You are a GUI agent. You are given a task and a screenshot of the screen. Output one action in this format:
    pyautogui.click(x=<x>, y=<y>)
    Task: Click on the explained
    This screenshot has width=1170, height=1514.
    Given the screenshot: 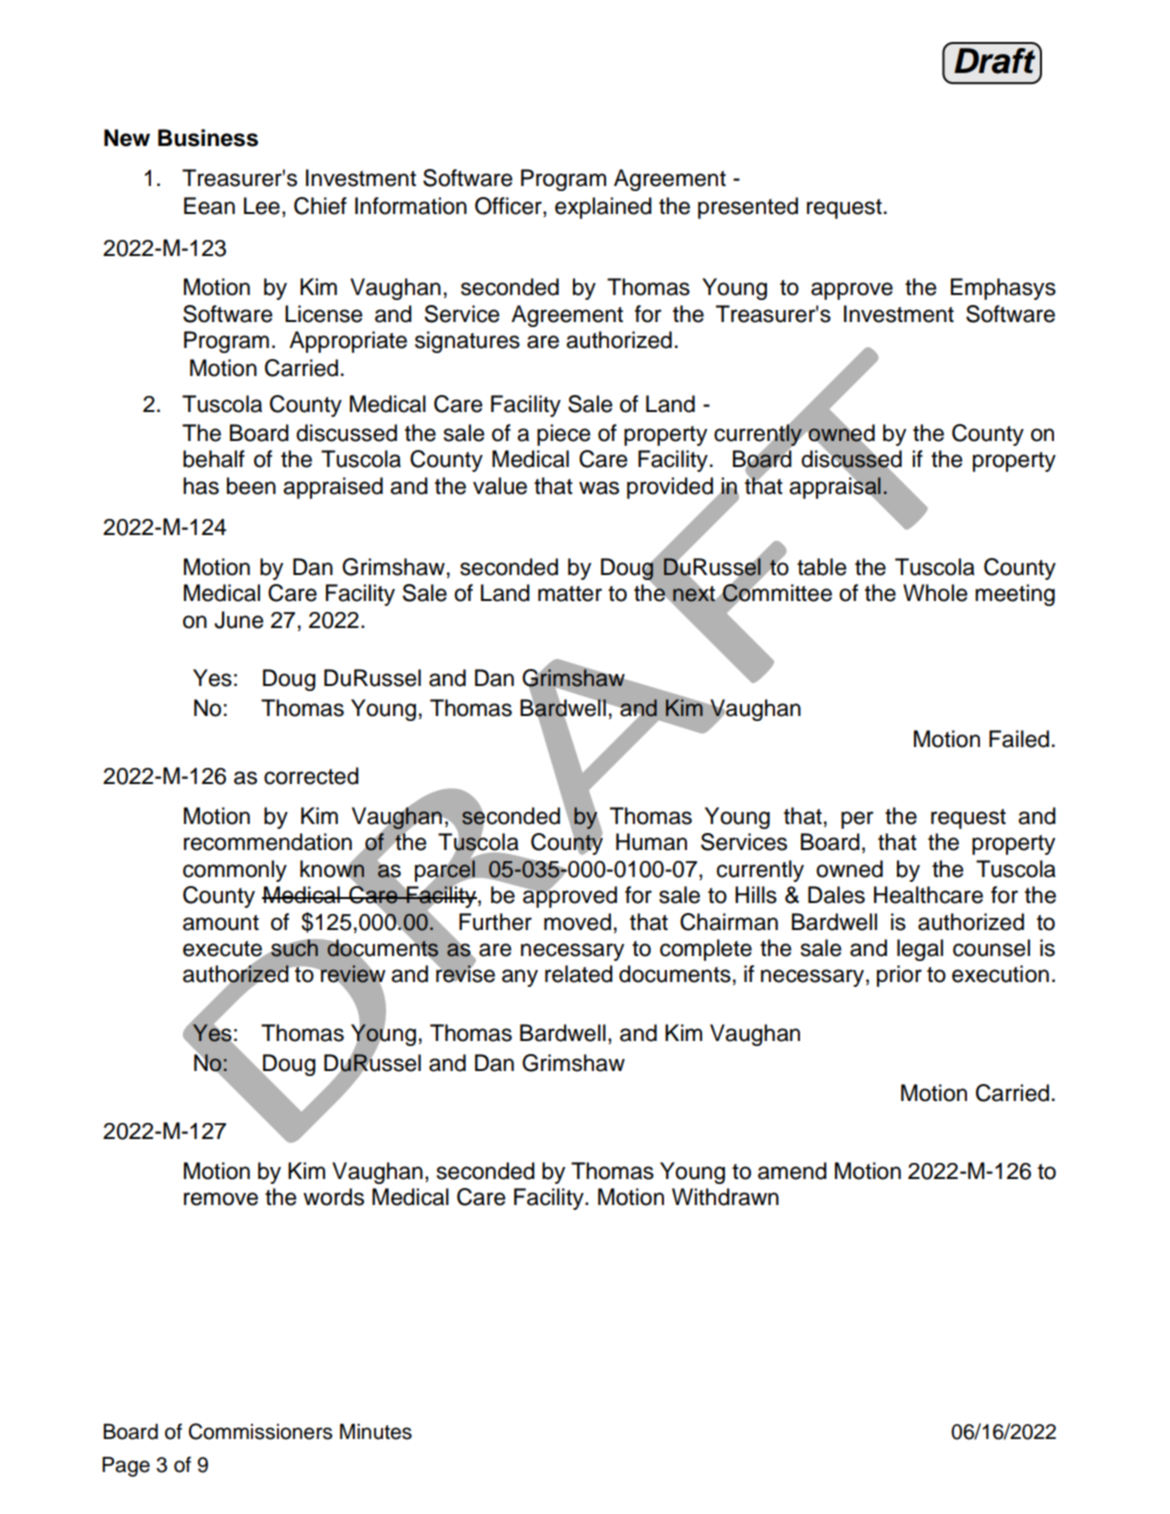 What is the action you would take?
    pyautogui.click(x=603, y=208)
